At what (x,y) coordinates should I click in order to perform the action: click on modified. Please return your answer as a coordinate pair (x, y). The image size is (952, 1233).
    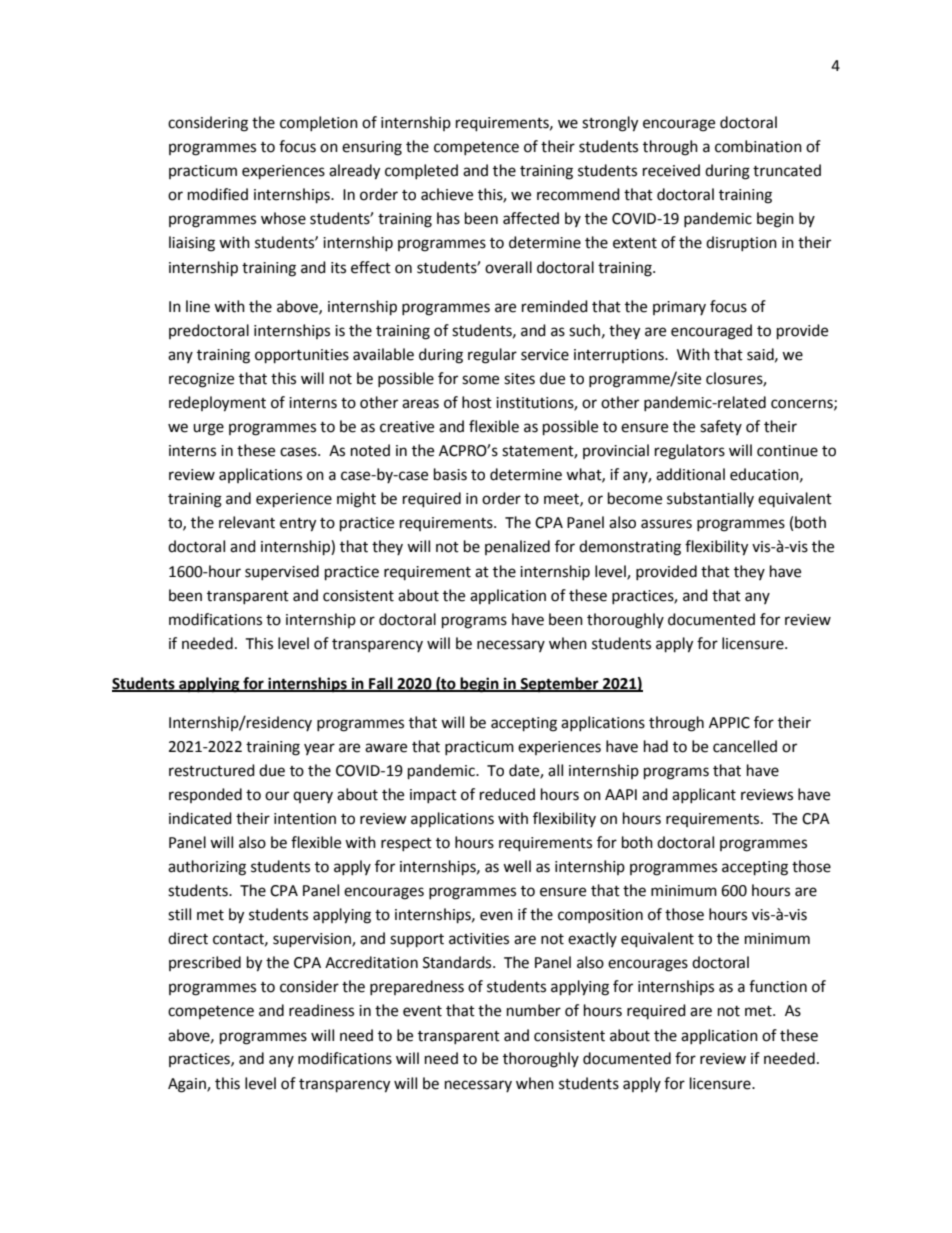
    Looking at the image, I should click on (218, 194).
